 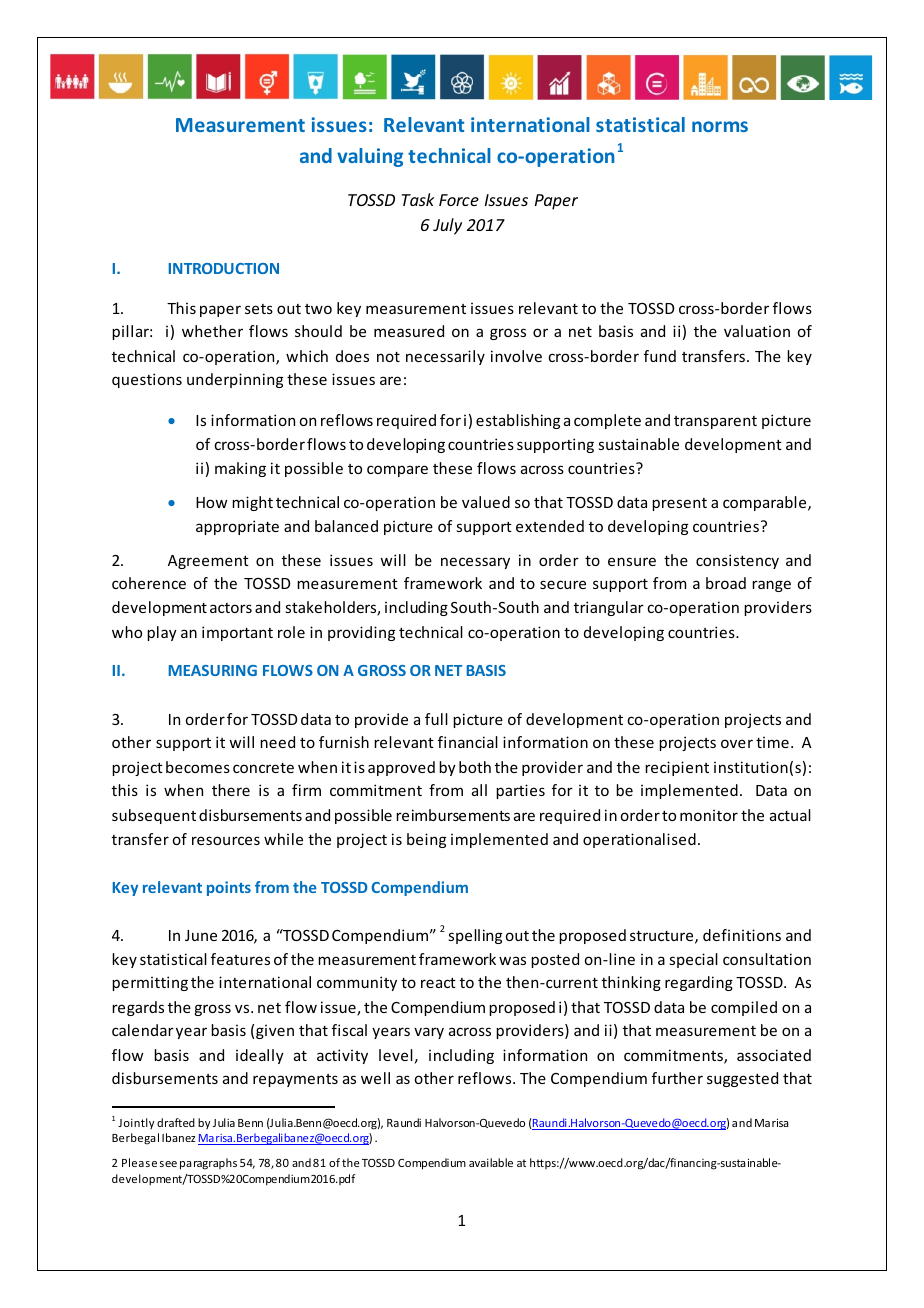 I want to click on drafted, so click(x=176, y=1122).
